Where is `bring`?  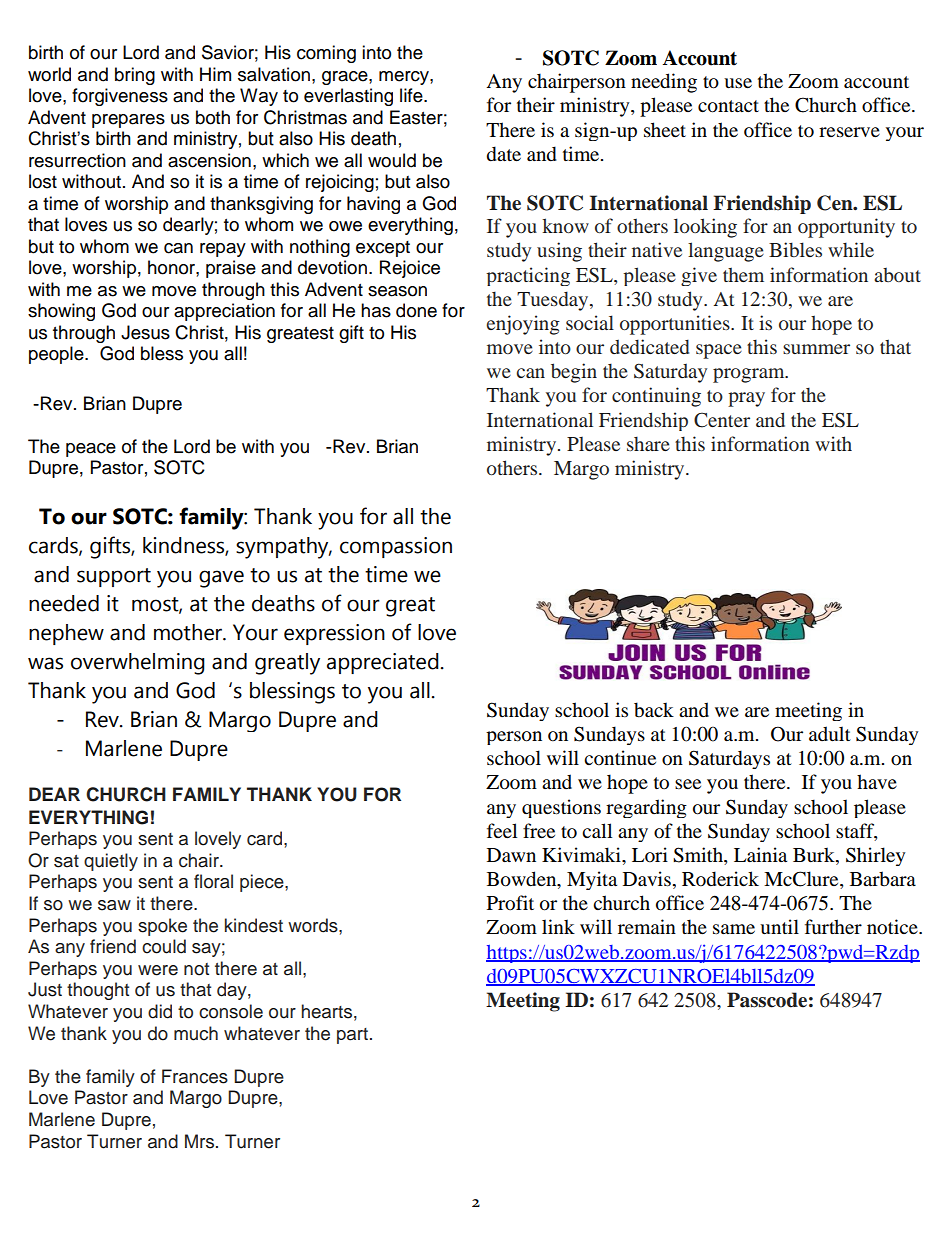
bring is located at coordinates (135, 76).
